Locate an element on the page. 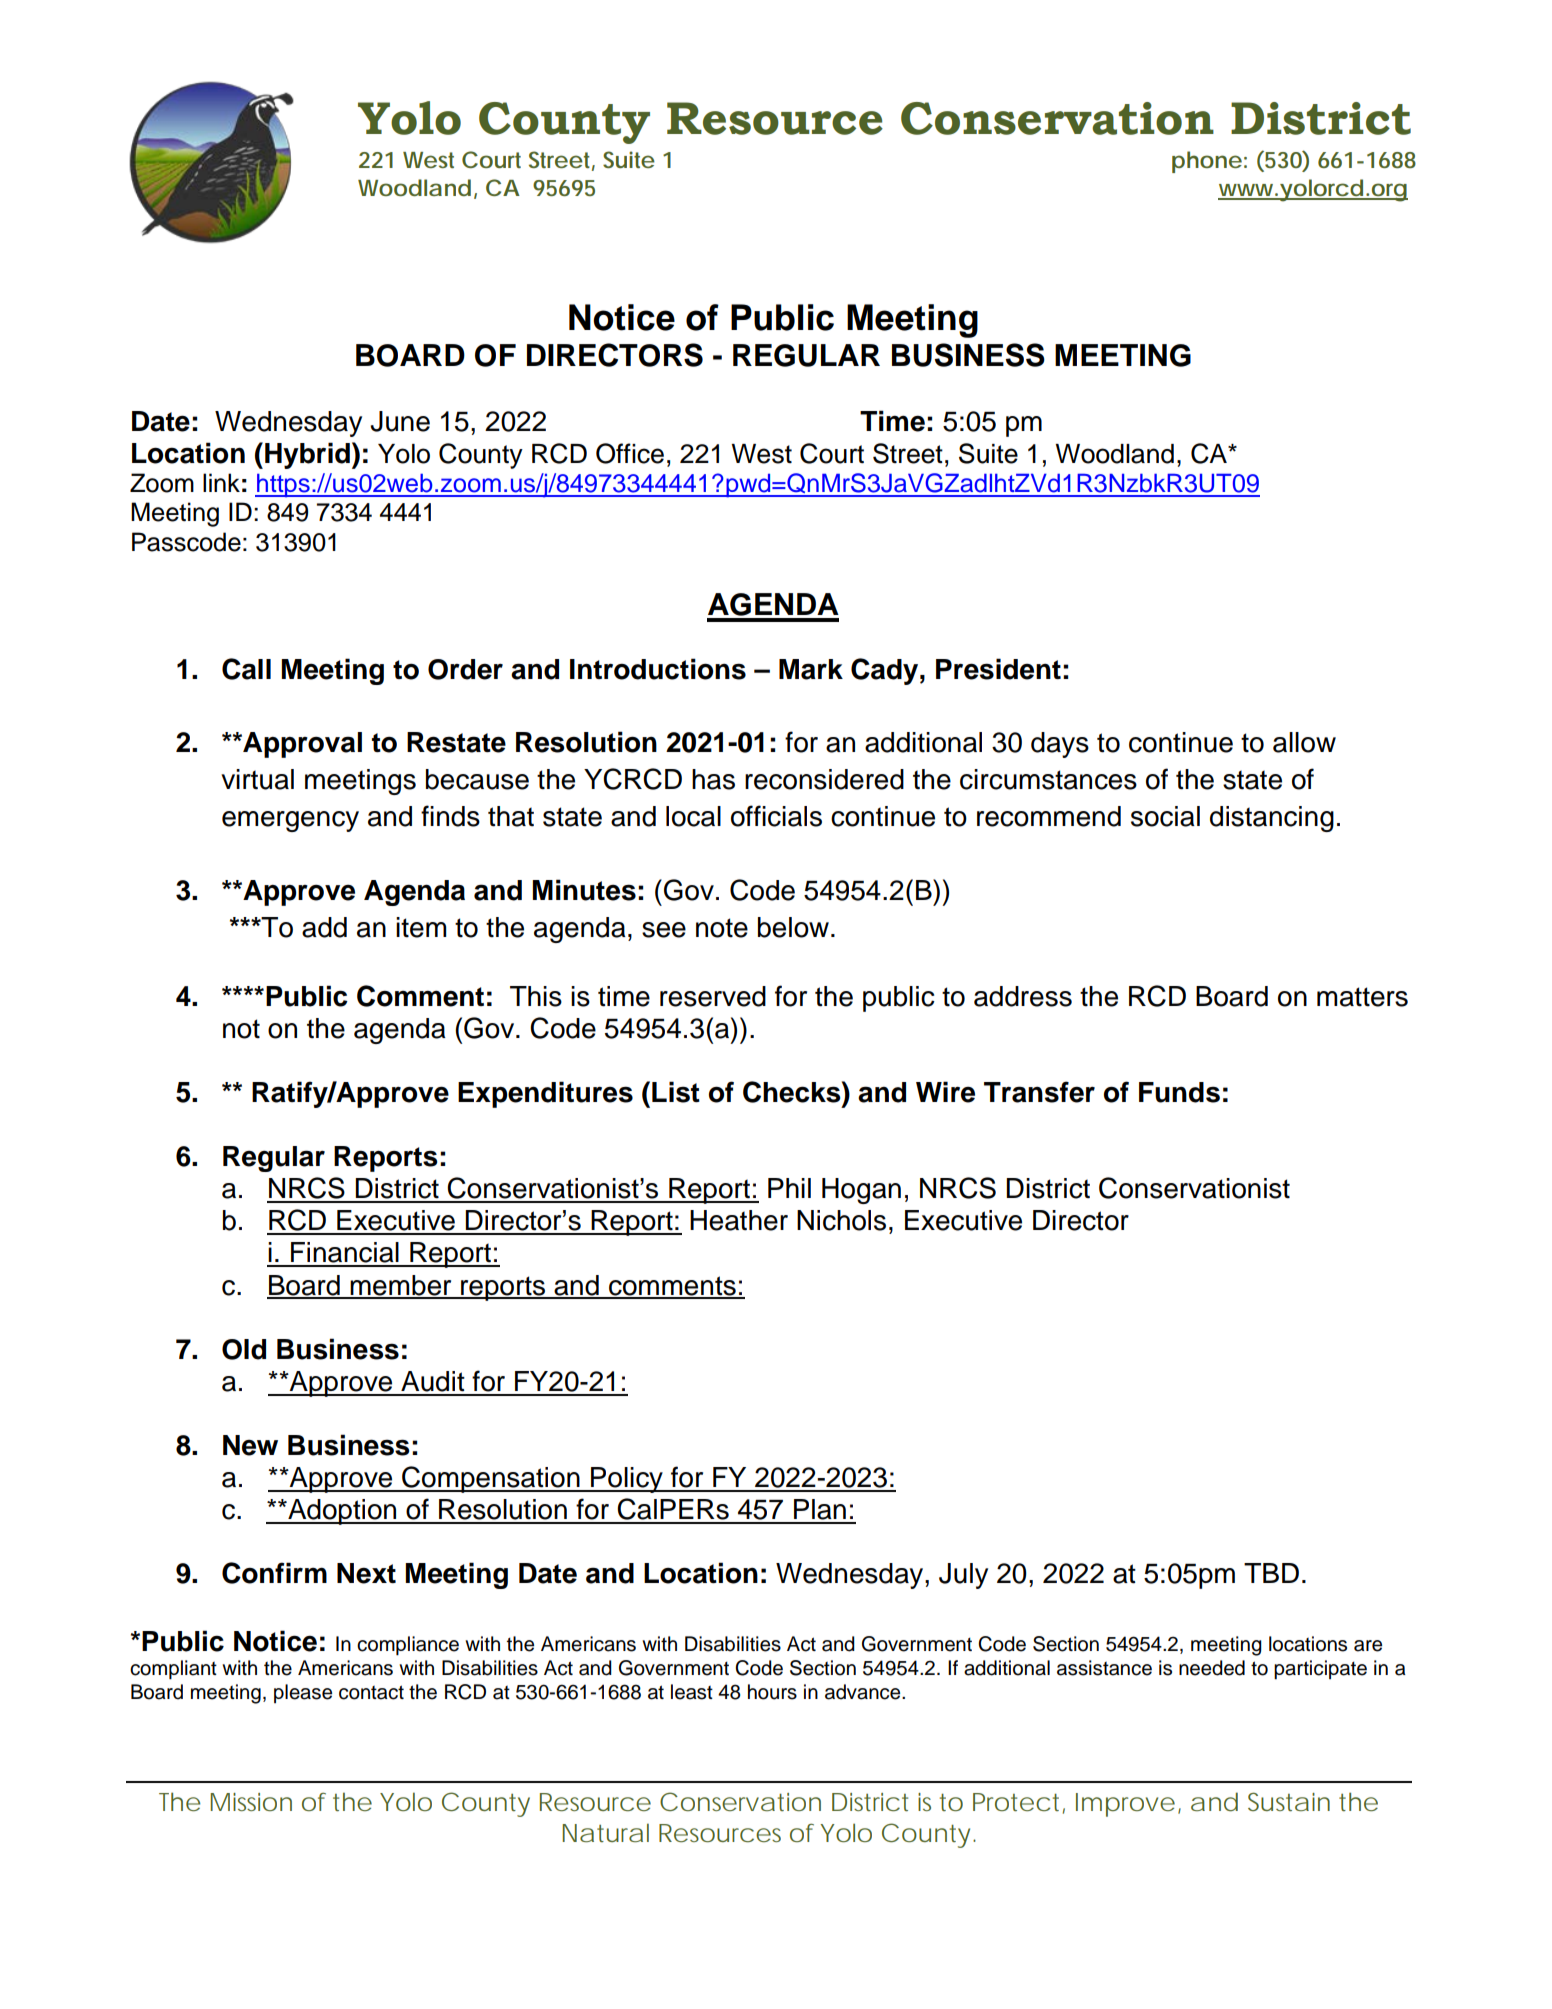 This image has height=2009, width=1552. President is located at coordinates (998, 669).
